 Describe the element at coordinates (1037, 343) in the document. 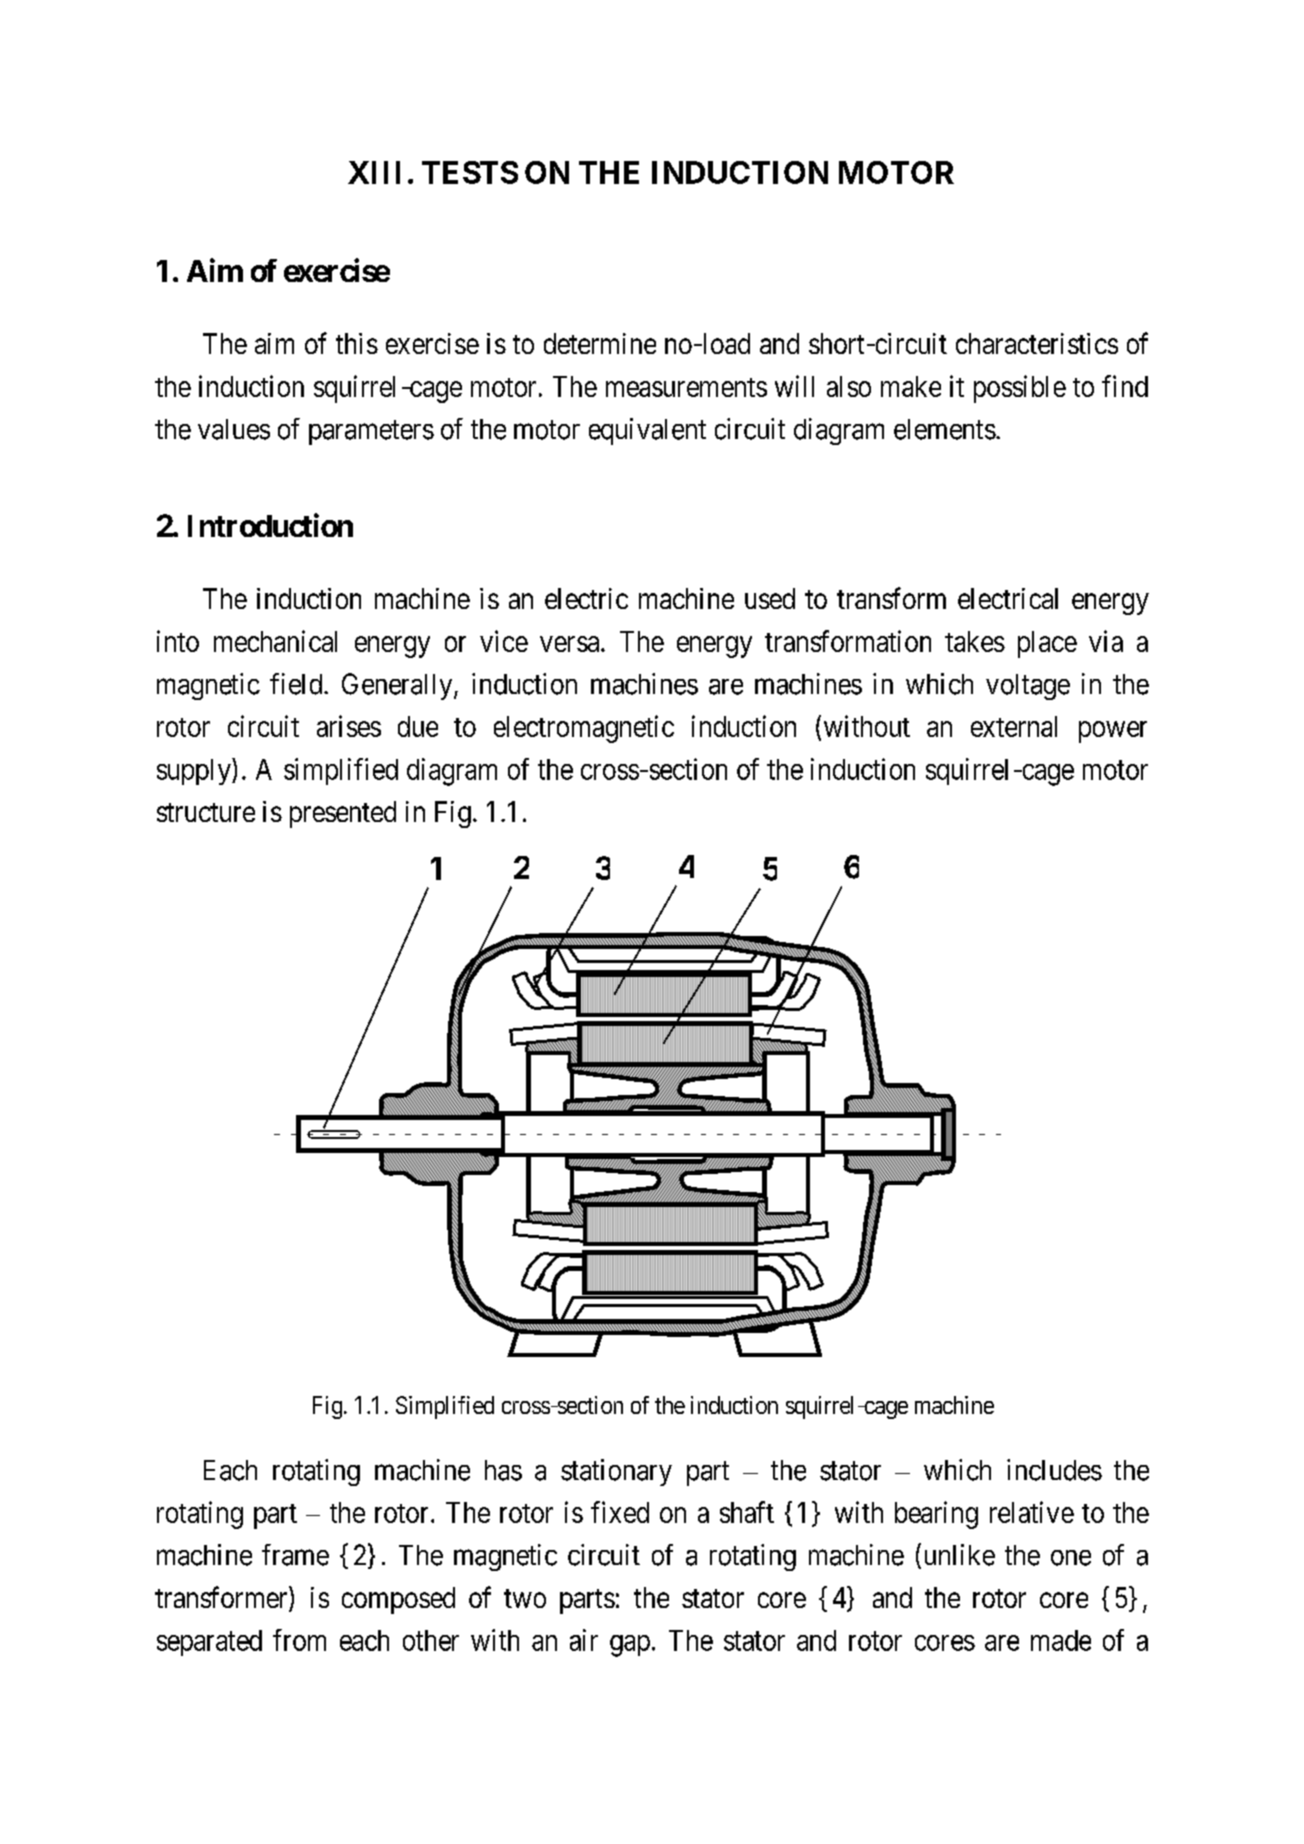

I see `characteristics` at that location.
